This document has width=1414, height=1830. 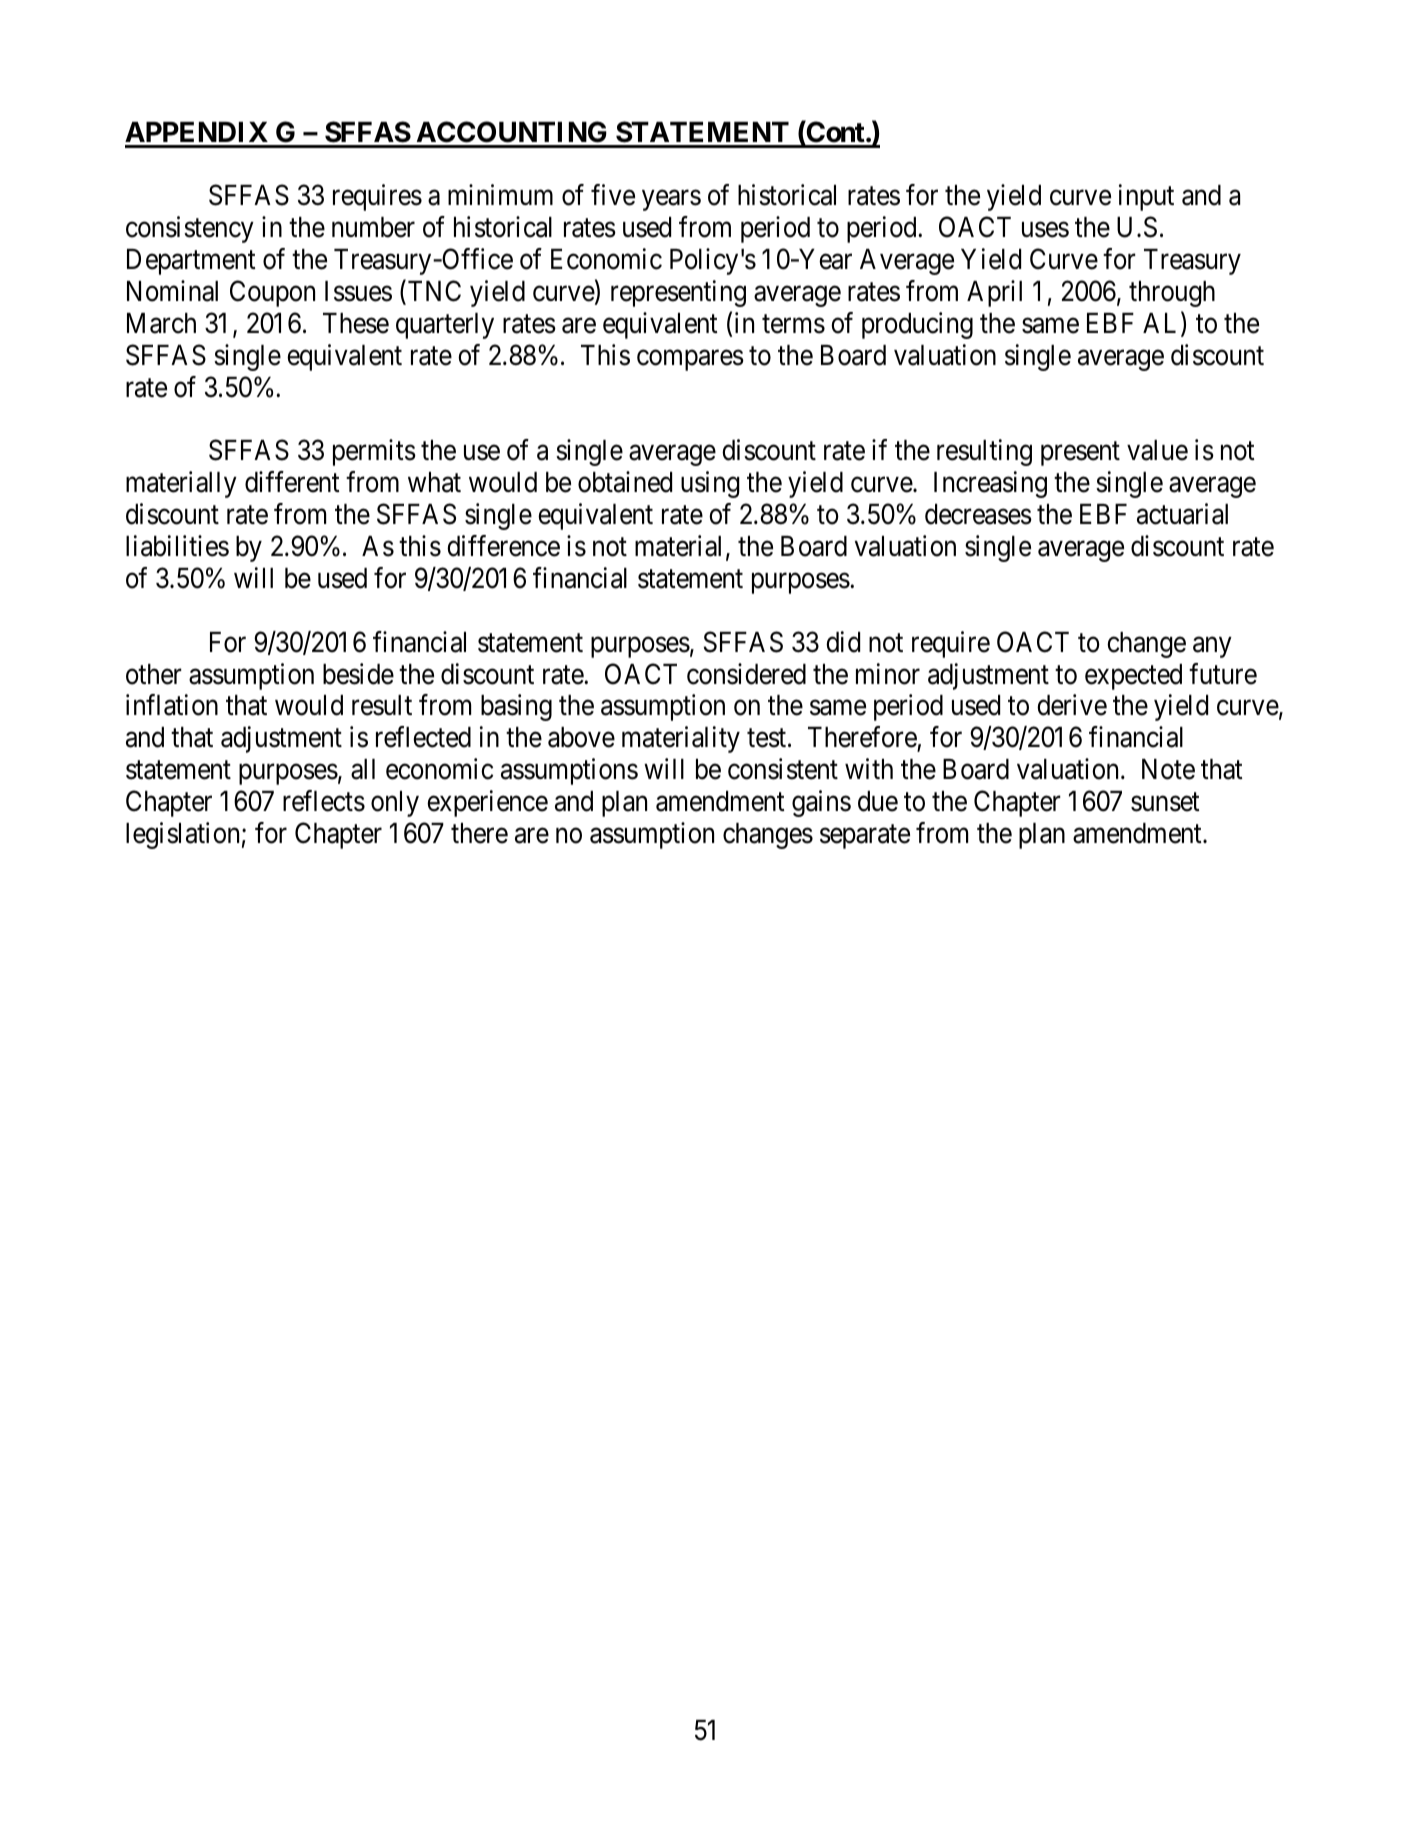 What do you see at coordinates (746, 674) in the document?
I see `considered` at bounding box center [746, 674].
